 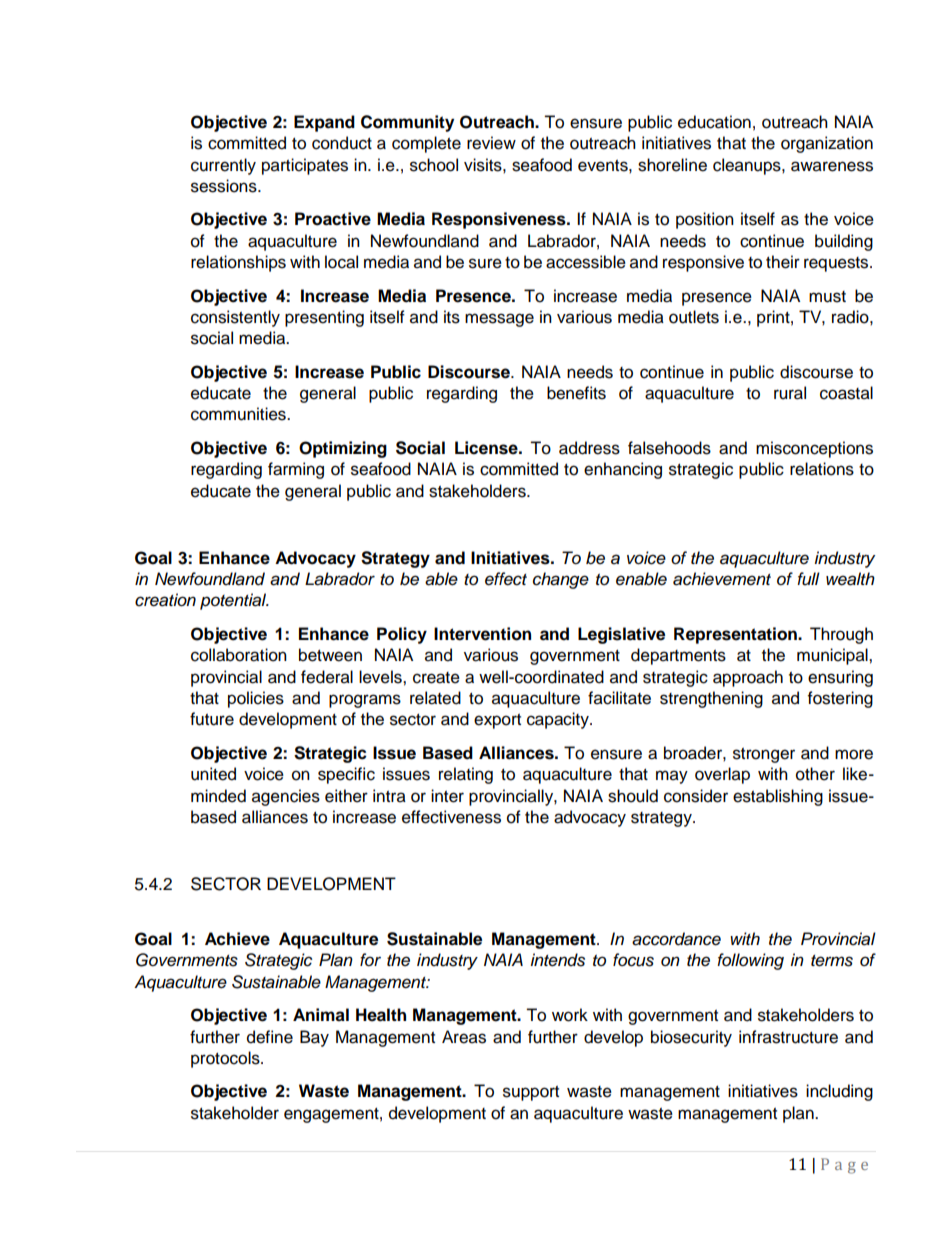 What do you see at coordinates (226, 1059) in the image?
I see `protocols` at bounding box center [226, 1059].
